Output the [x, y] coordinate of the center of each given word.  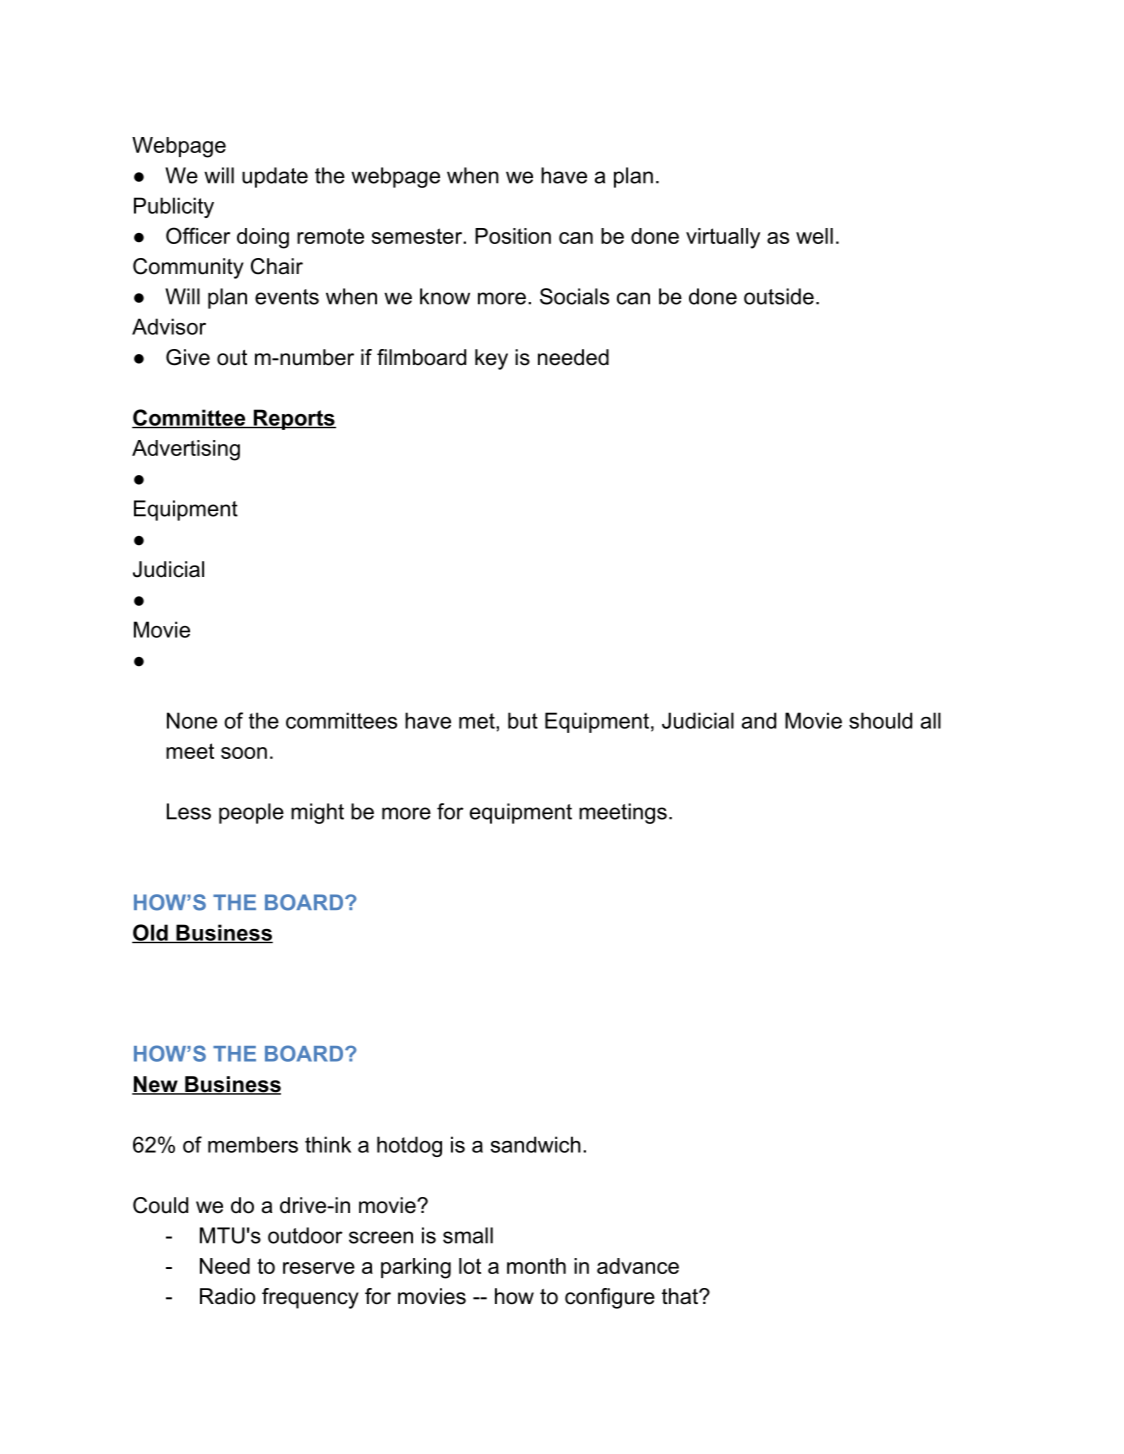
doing [263, 238]
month [536, 1266]
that [681, 1296]
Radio [227, 1296]
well [814, 236]
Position [513, 236]
